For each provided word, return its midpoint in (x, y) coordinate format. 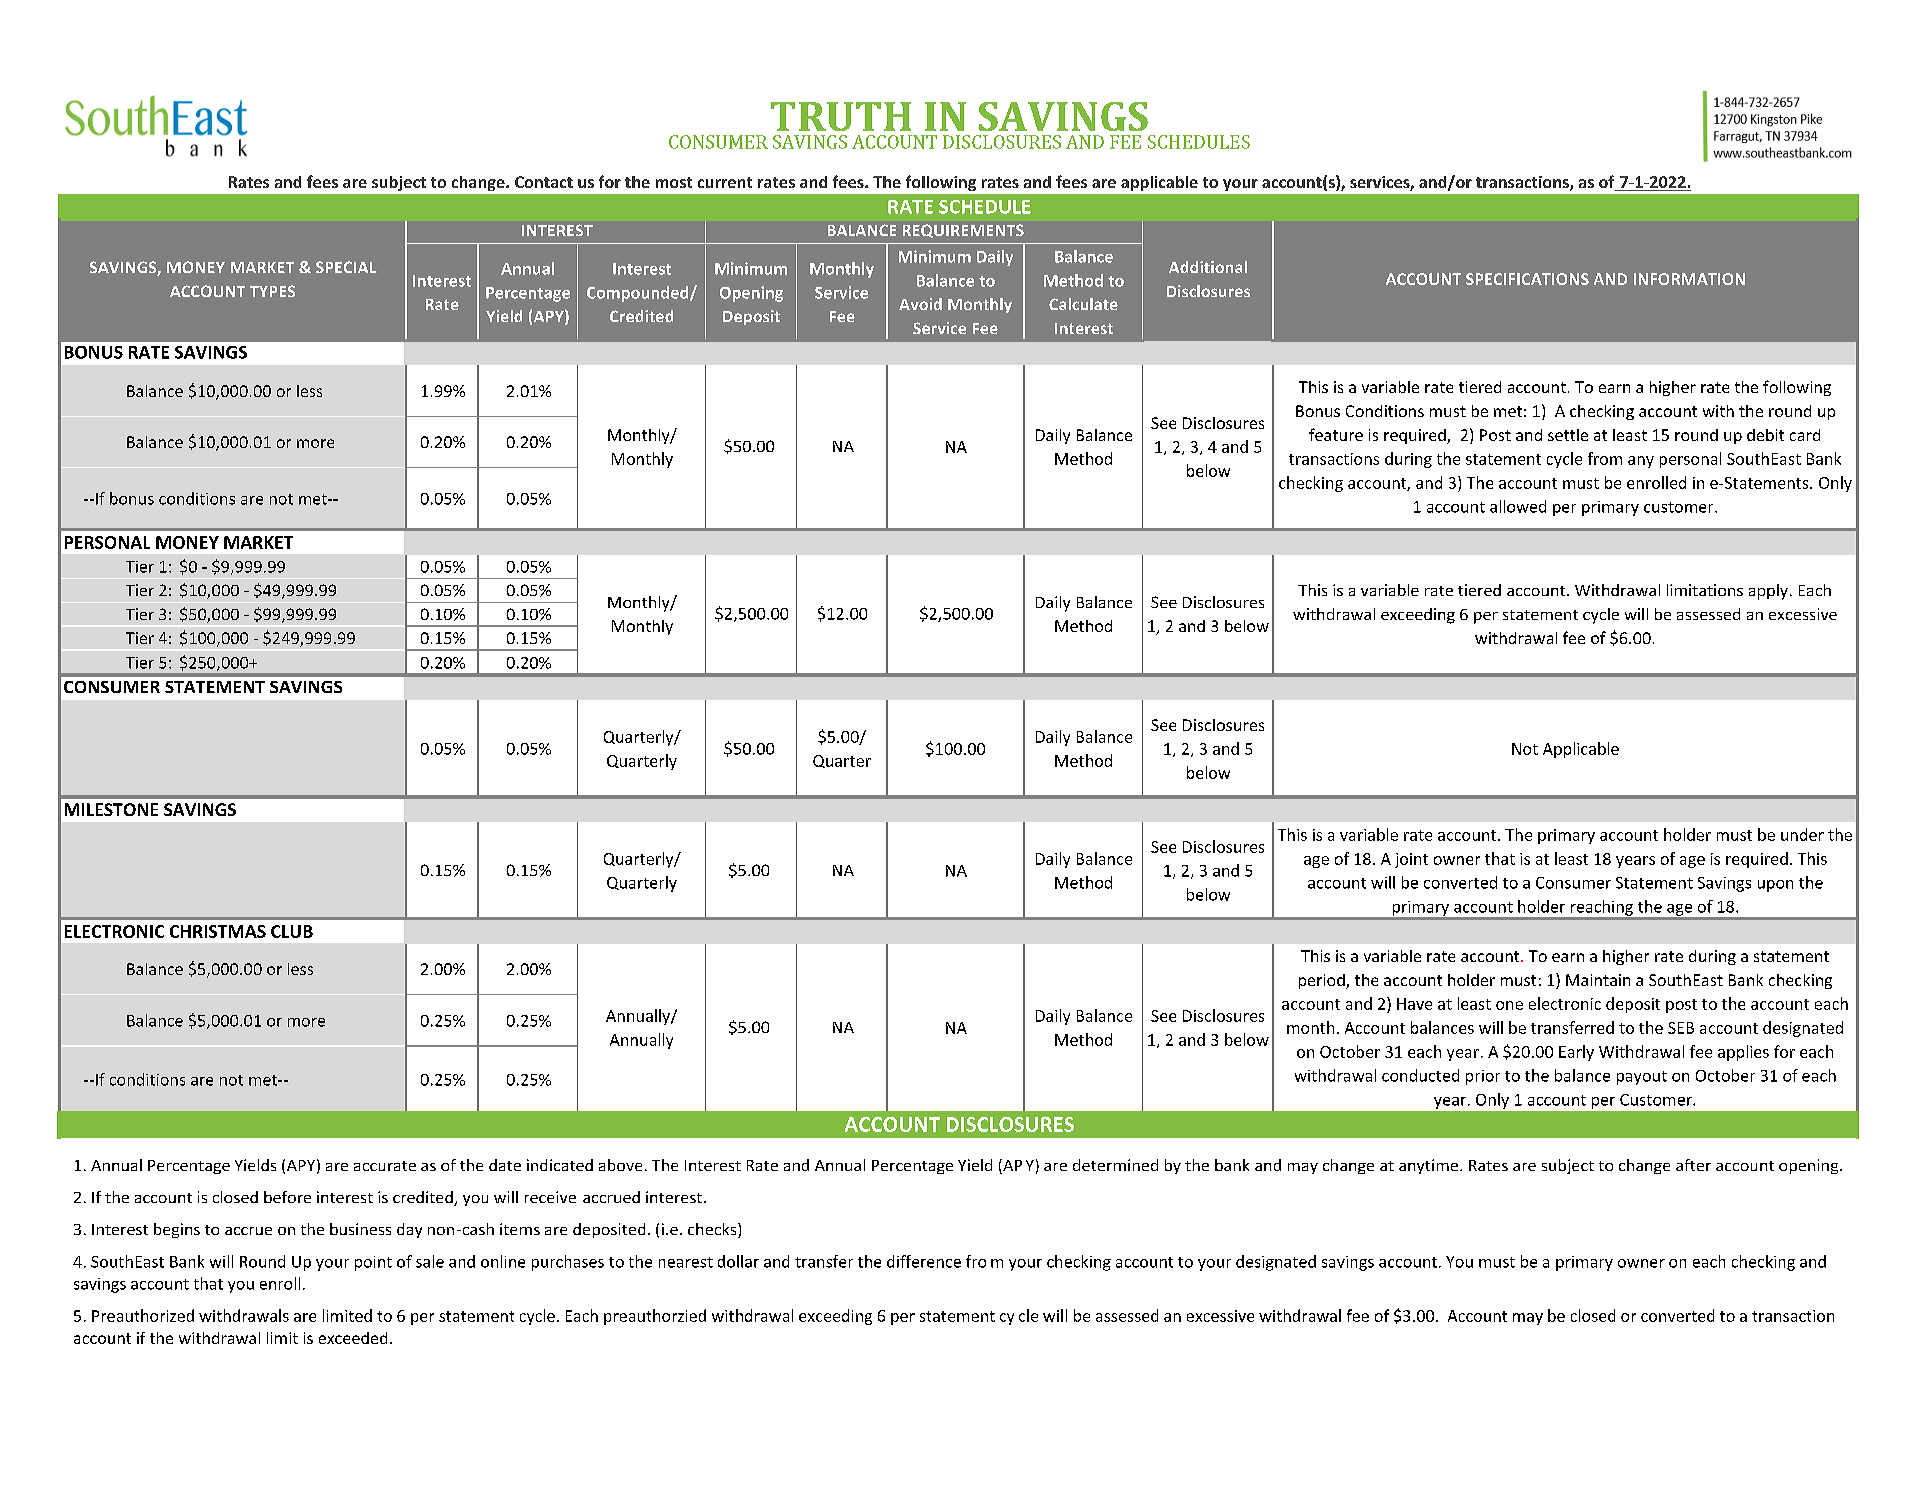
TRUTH (841, 116)
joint (1411, 860)
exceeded (353, 1338)
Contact (544, 182)
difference (924, 1261)
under (1802, 834)
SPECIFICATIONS (1527, 279)
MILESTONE (111, 809)
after (1693, 1165)
